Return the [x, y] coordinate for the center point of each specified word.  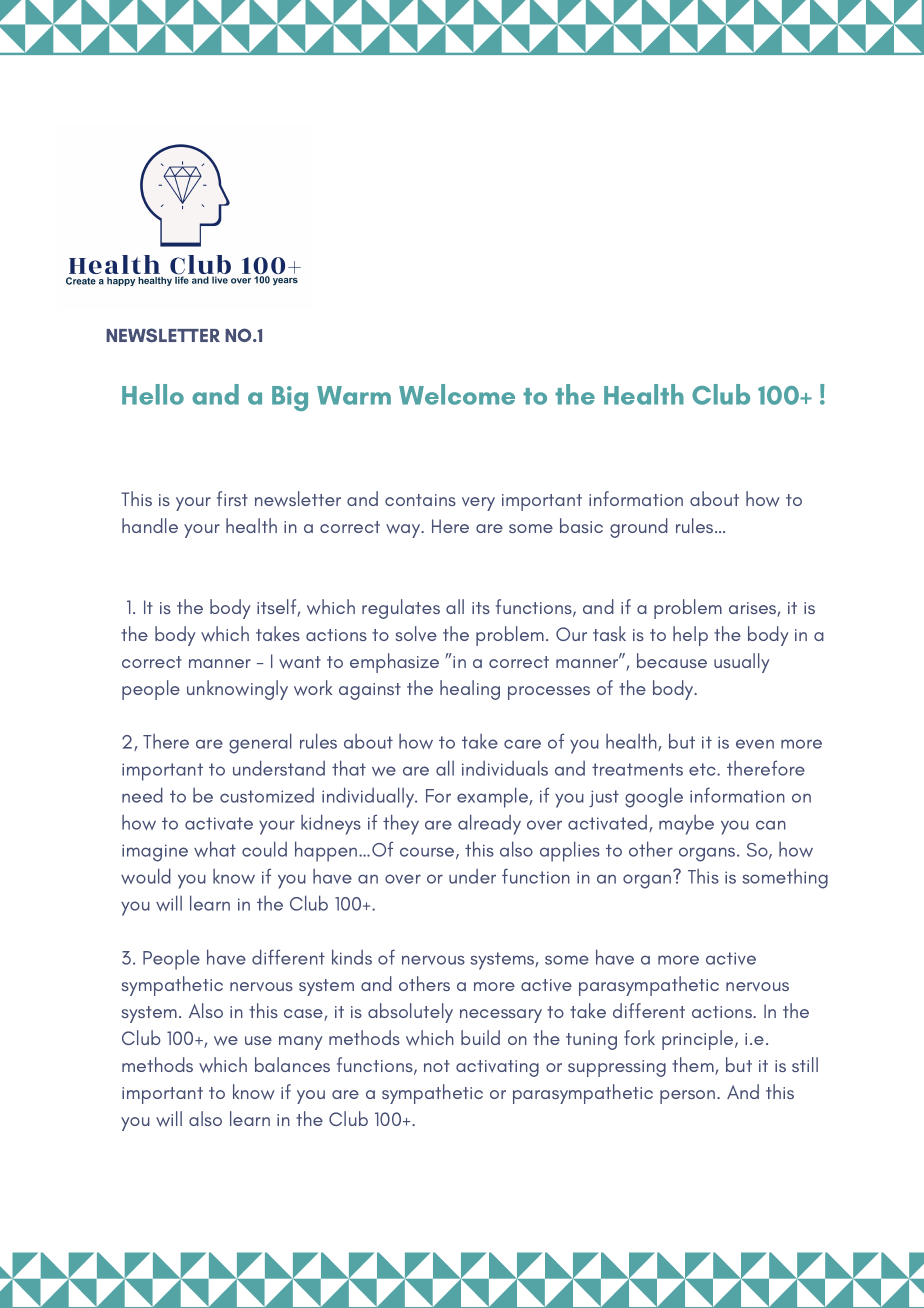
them [694, 1066]
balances [292, 1064]
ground [639, 528]
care [522, 744]
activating [497, 1068]
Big [290, 398]
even [755, 744]
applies [570, 851]
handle [150, 525]
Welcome [457, 394]
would [146, 876]
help [690, 636]
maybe [686, 825]
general [260, 743]
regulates [401, 609]
